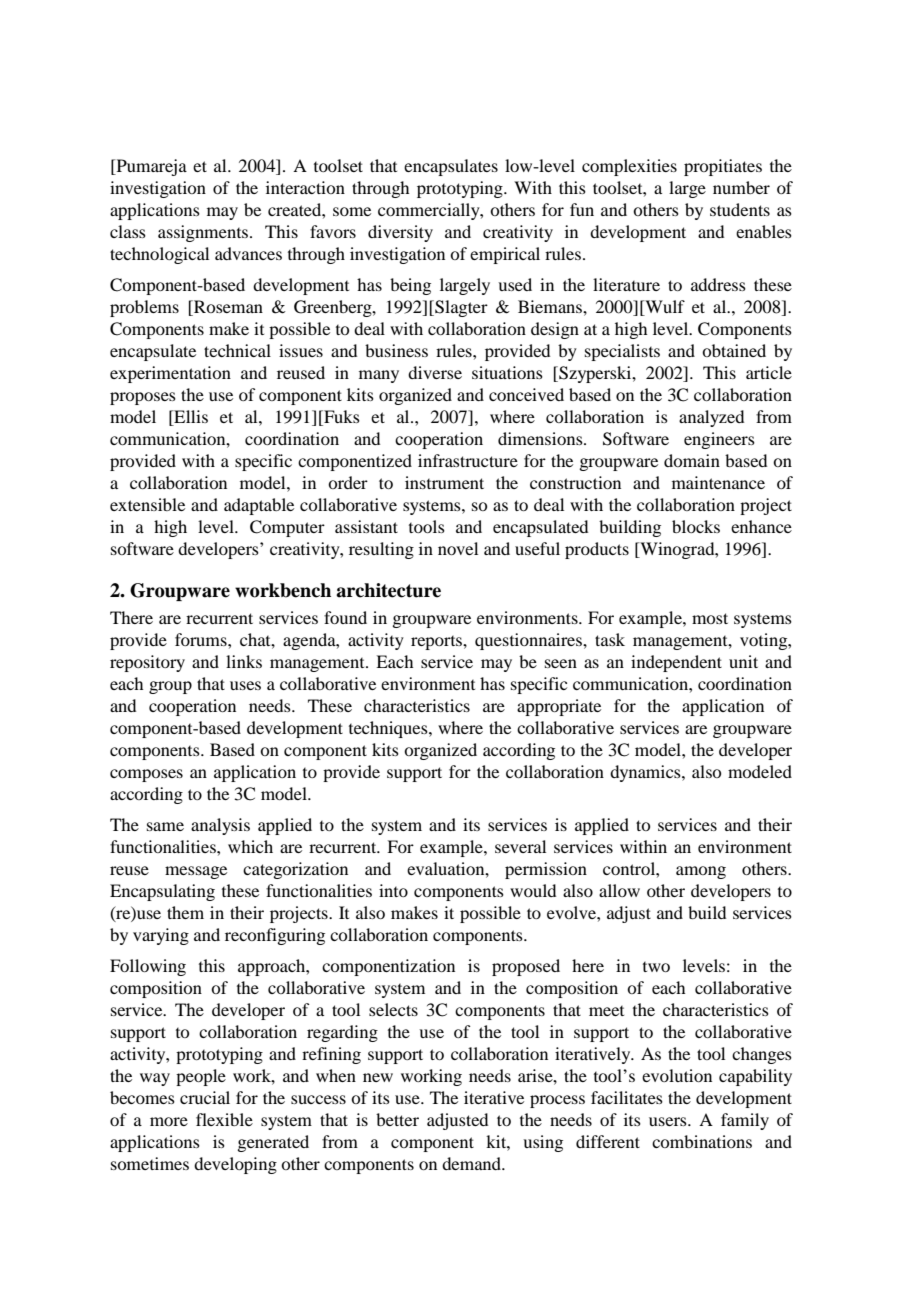 The image size is (924, 1308). I want to click on assignments, so click(204, 233).
